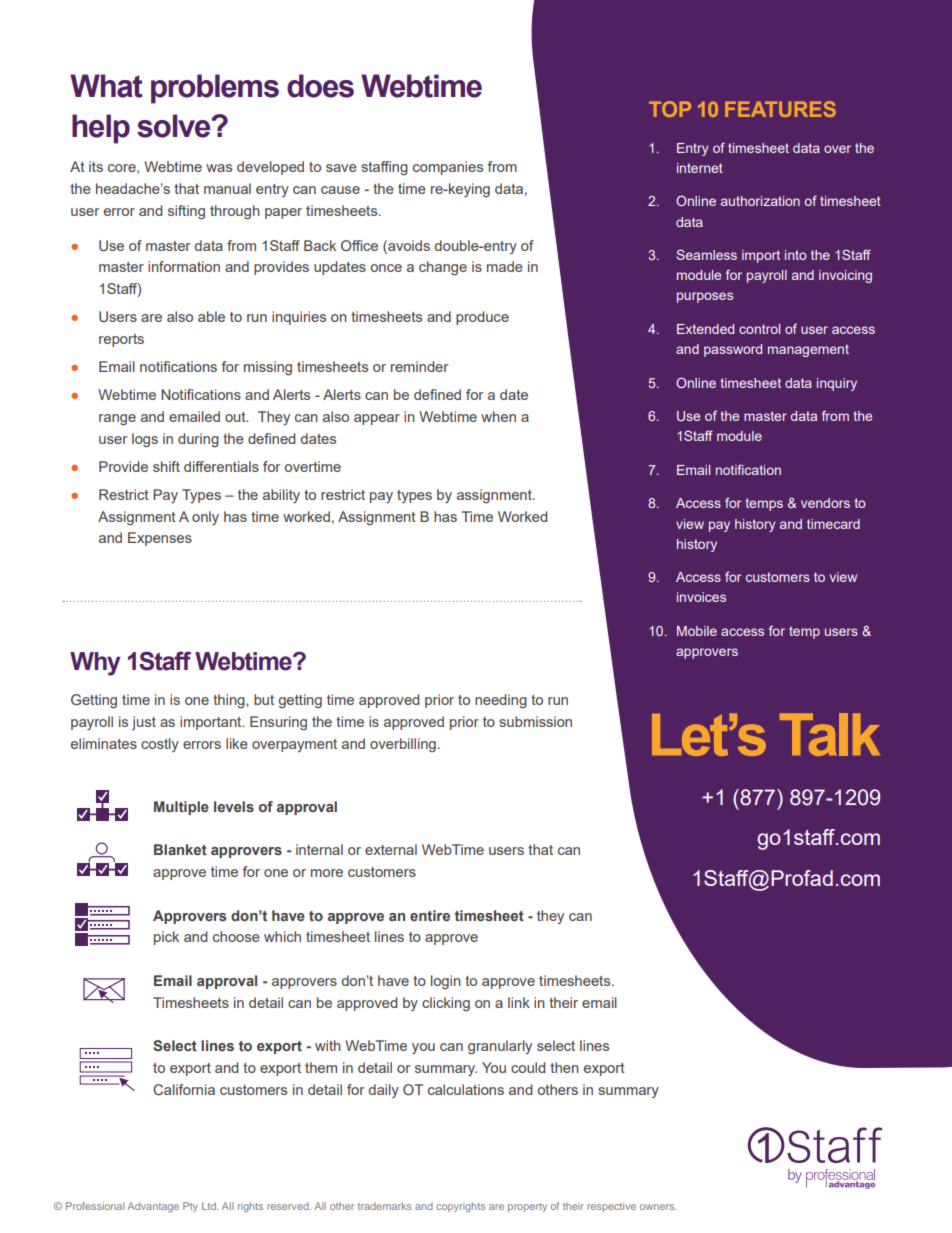  Describe the element at coordinates (175, 126) in the page. I see `solve` at that location.
